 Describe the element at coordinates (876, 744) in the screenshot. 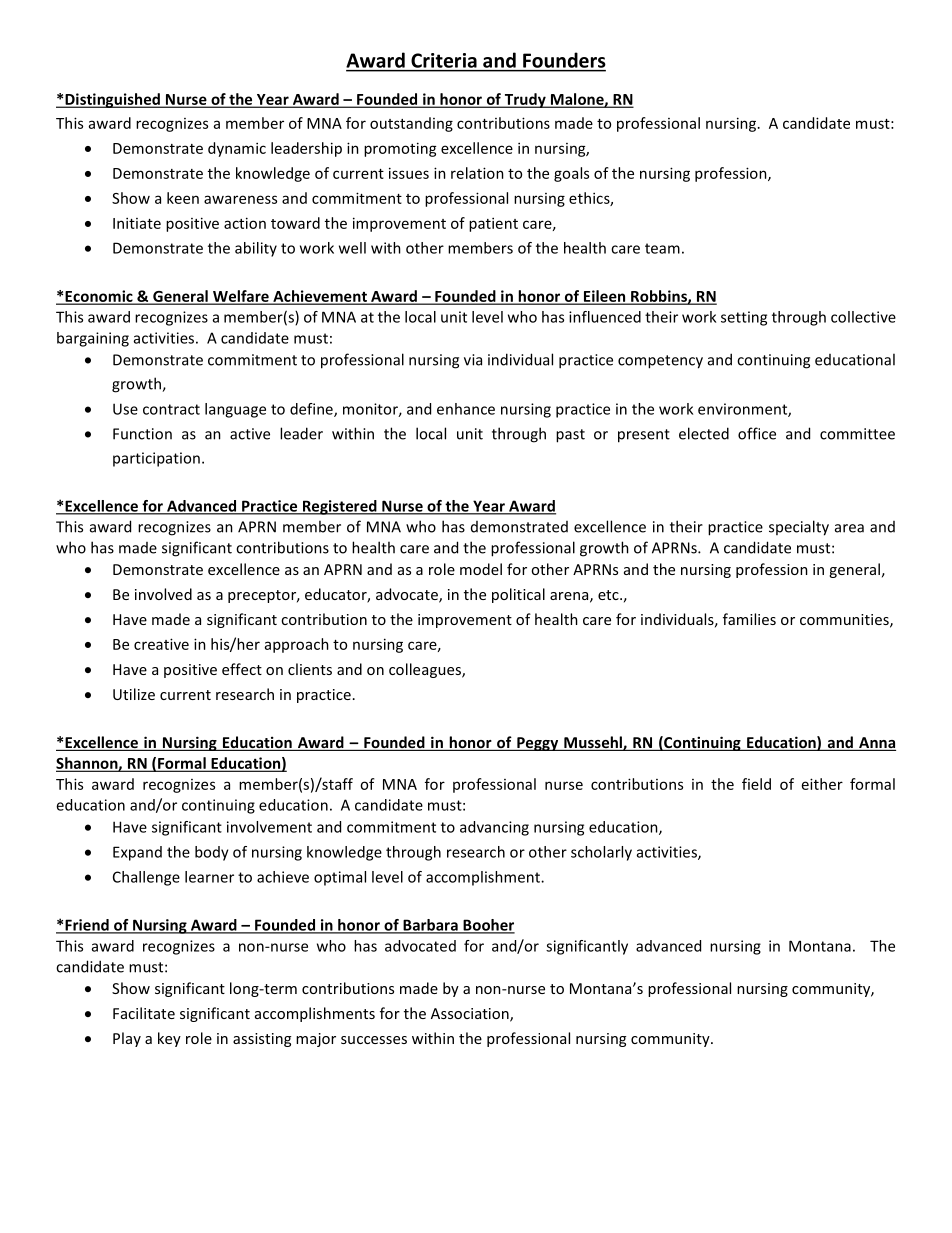

I see `Anna` at that location.
